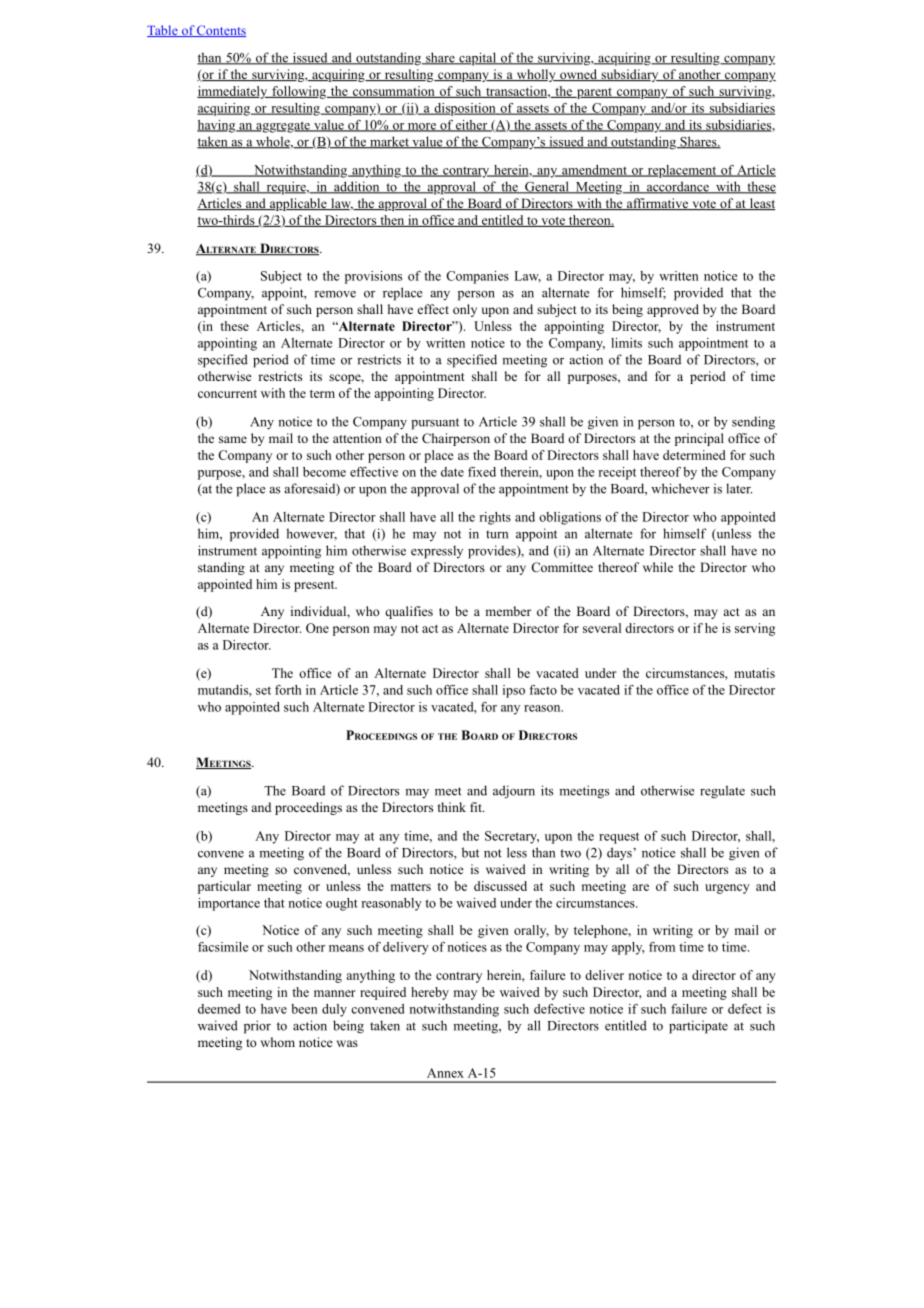 This screenshot has height=1308, width=924. What do you see at coordinates (477, 59) in the screenshot?
I see `capital` at bounding box center [477, 59].
